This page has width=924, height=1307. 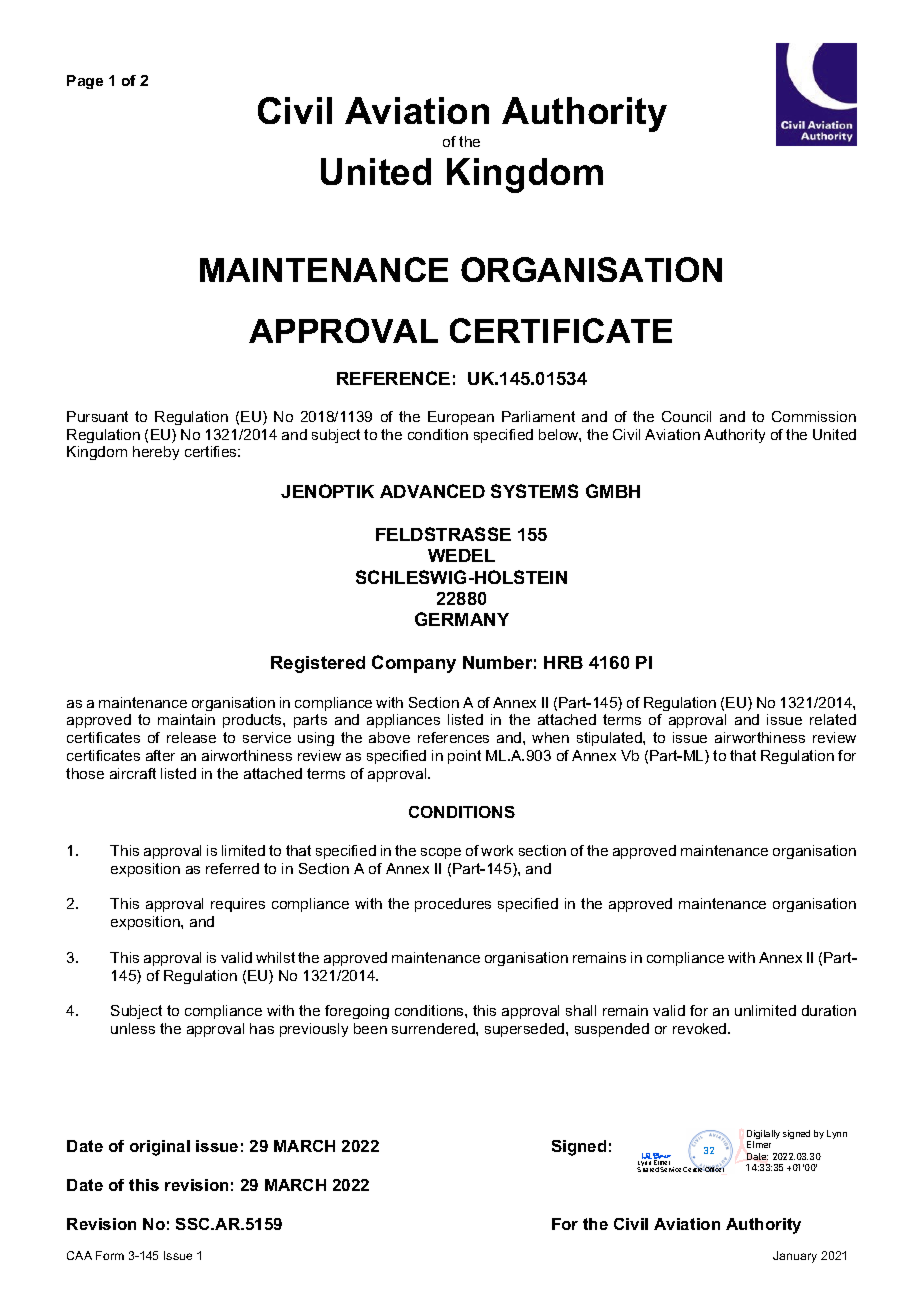 What do you see at coordinates (110, 1255) in the page?
I see `Form` at bounding box center [110, 1255].
